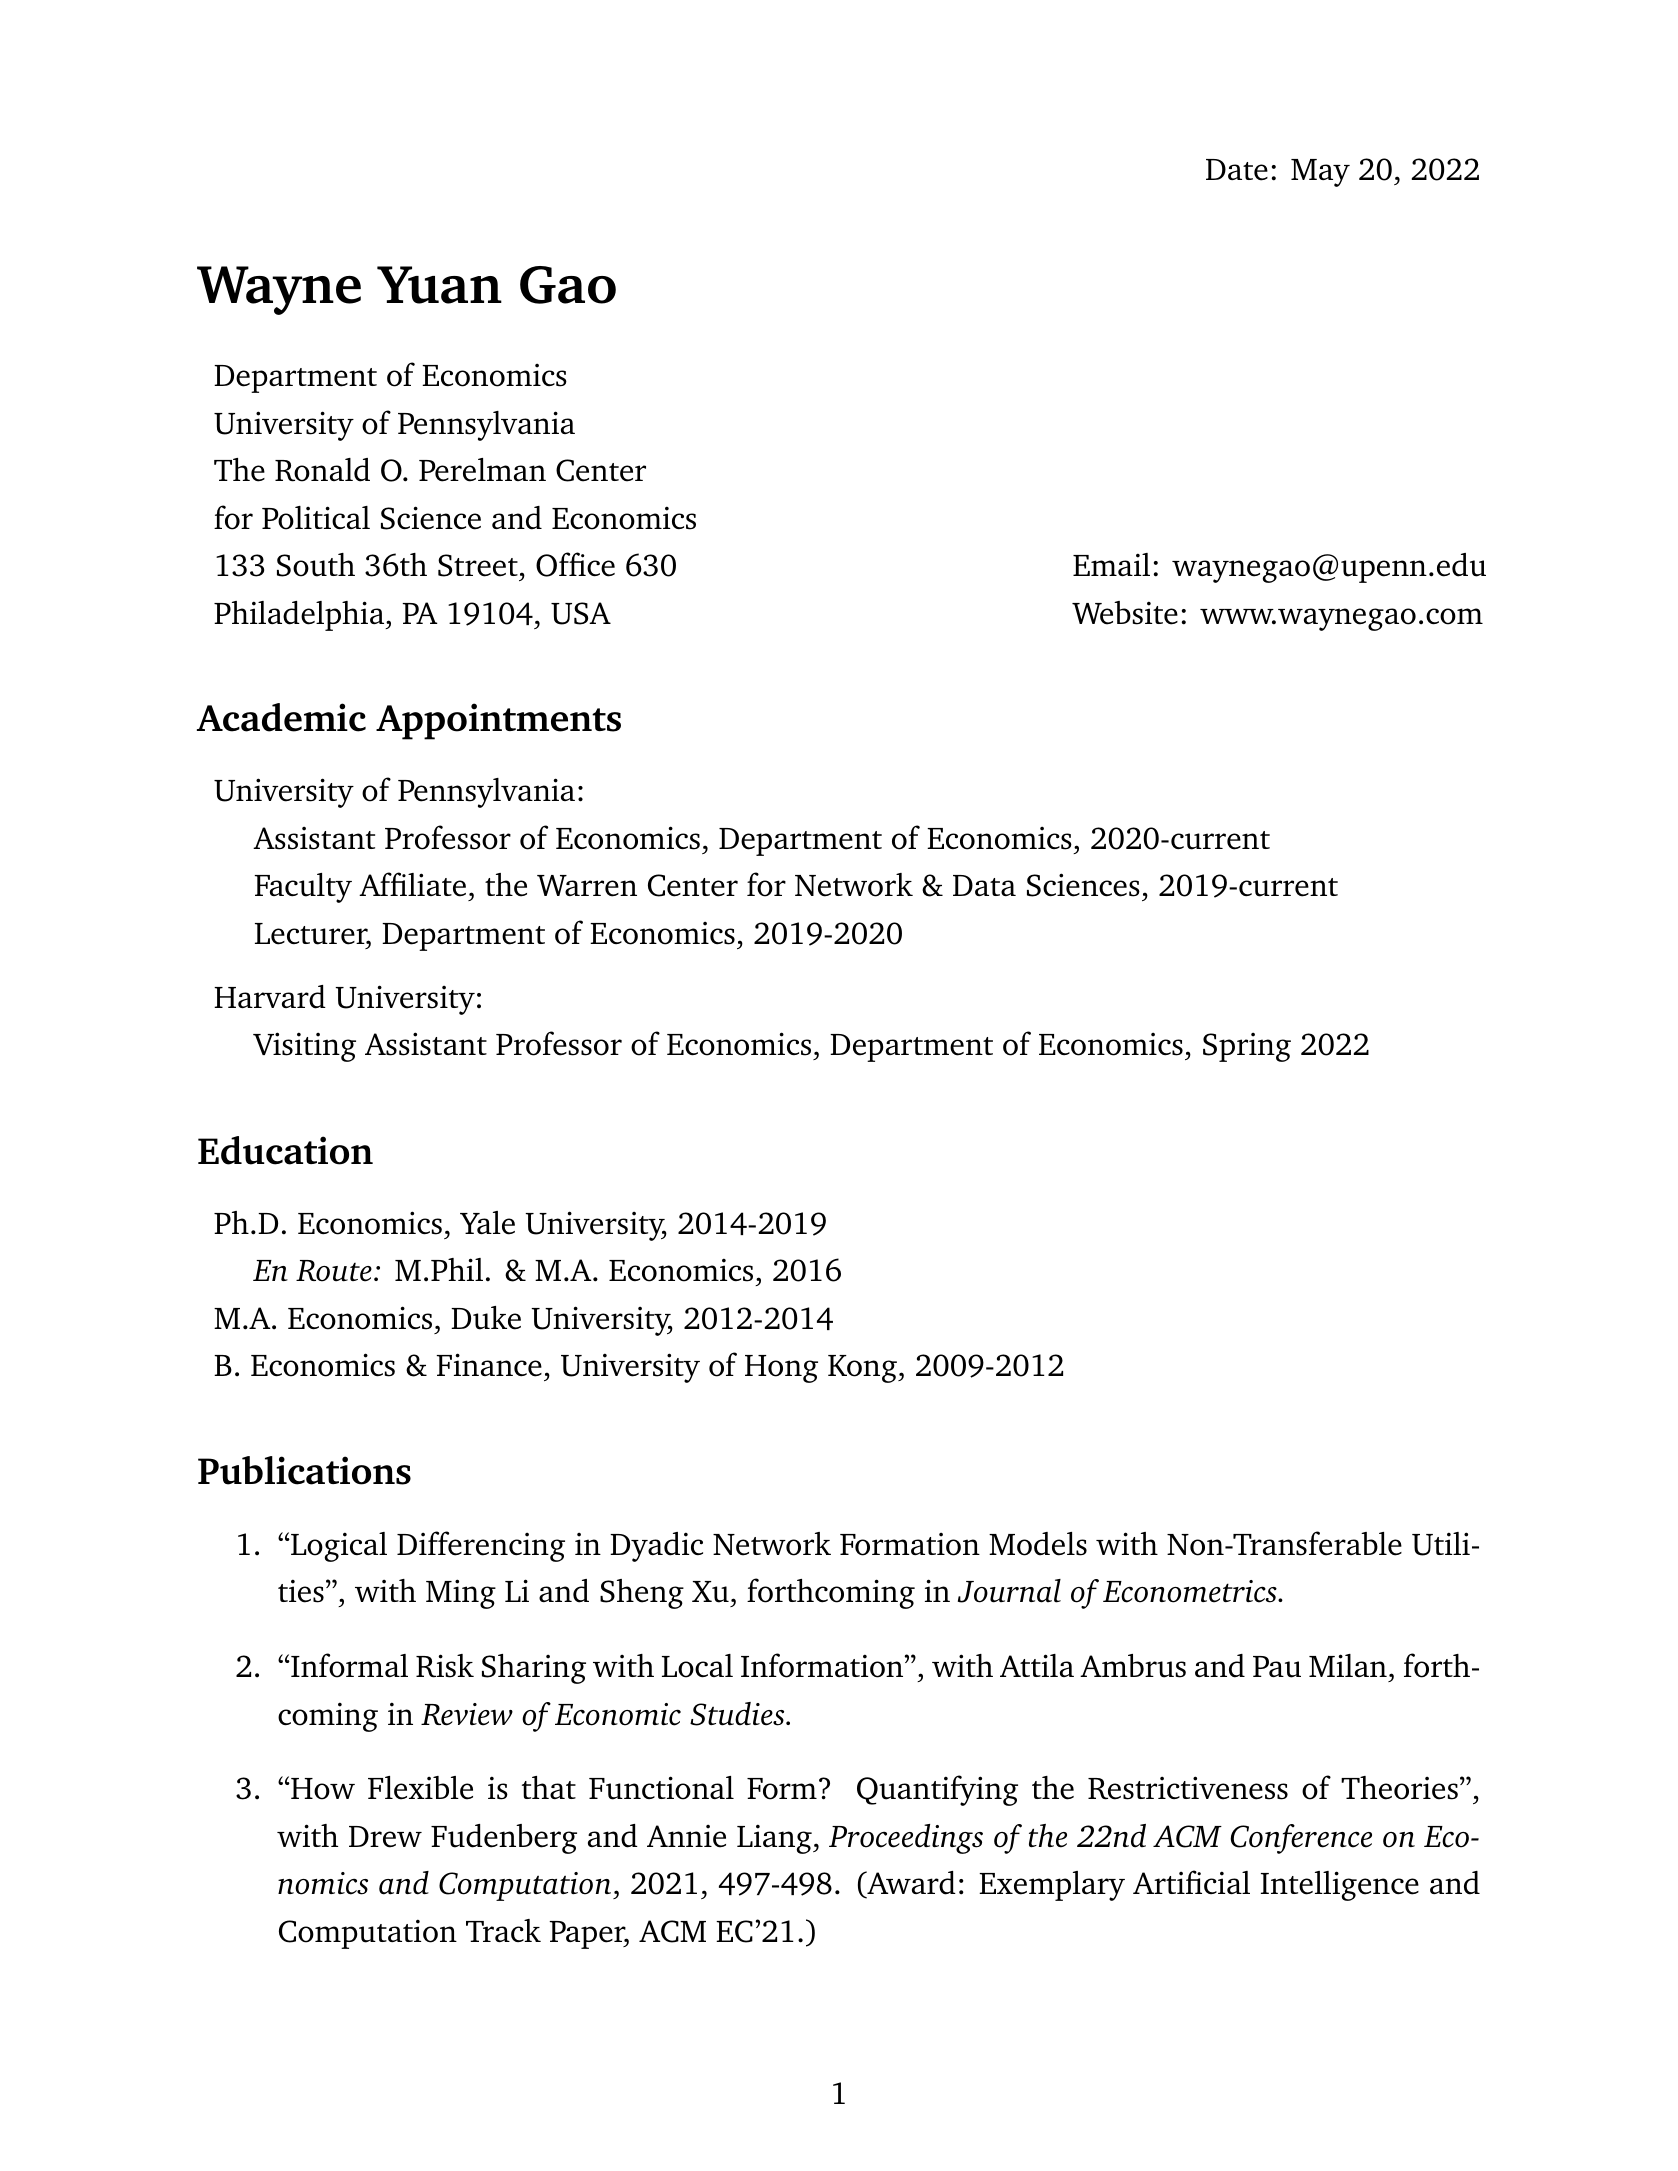  What do you see at coordinates (910, 1884) in the document?
I see `Award` at bounding box center [910, 1884].
